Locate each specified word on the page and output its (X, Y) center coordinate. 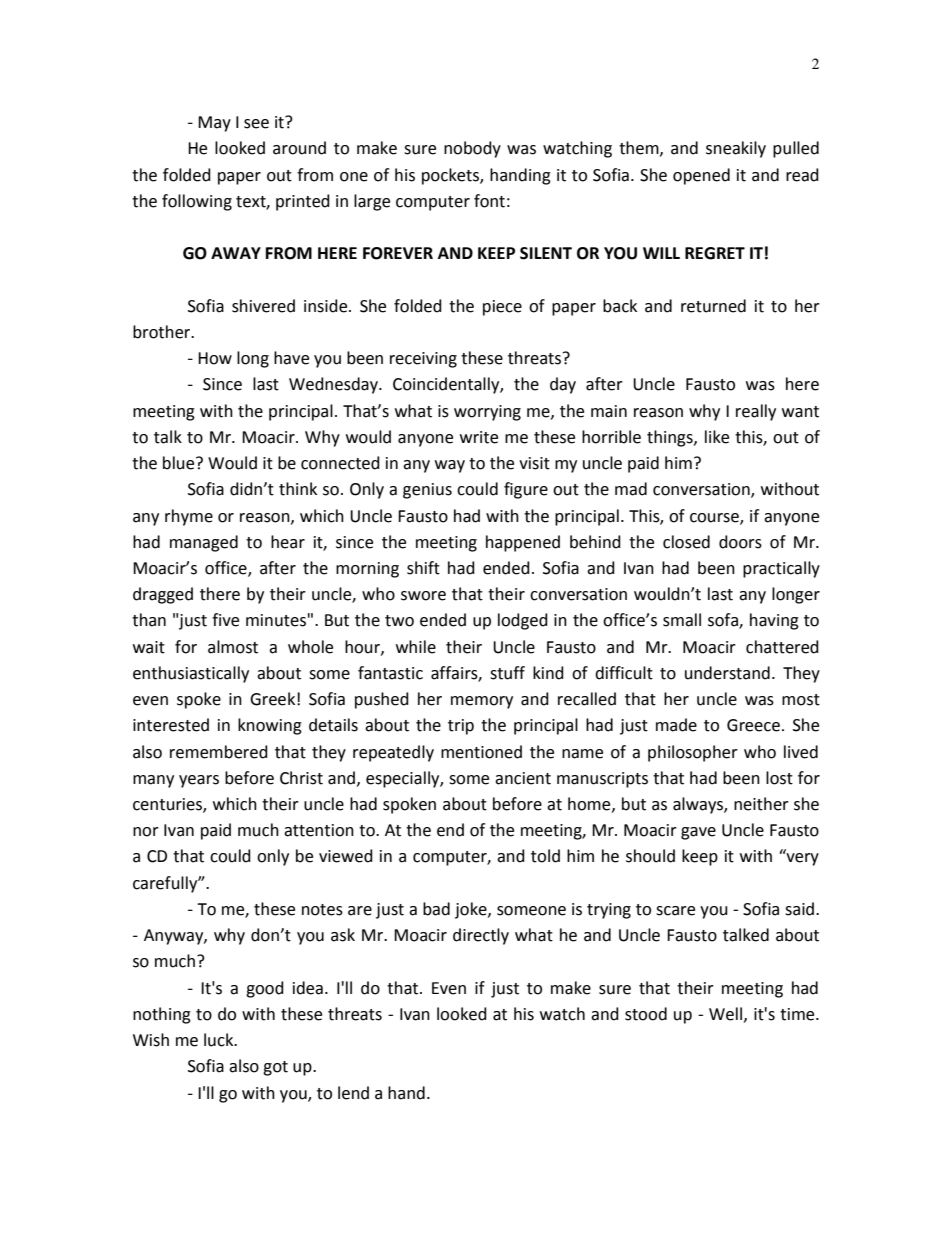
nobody (472, 149)
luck (220, 1040)
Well (727, 1014)
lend (353, 1093)
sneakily (736, 149)
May (214, 124)
